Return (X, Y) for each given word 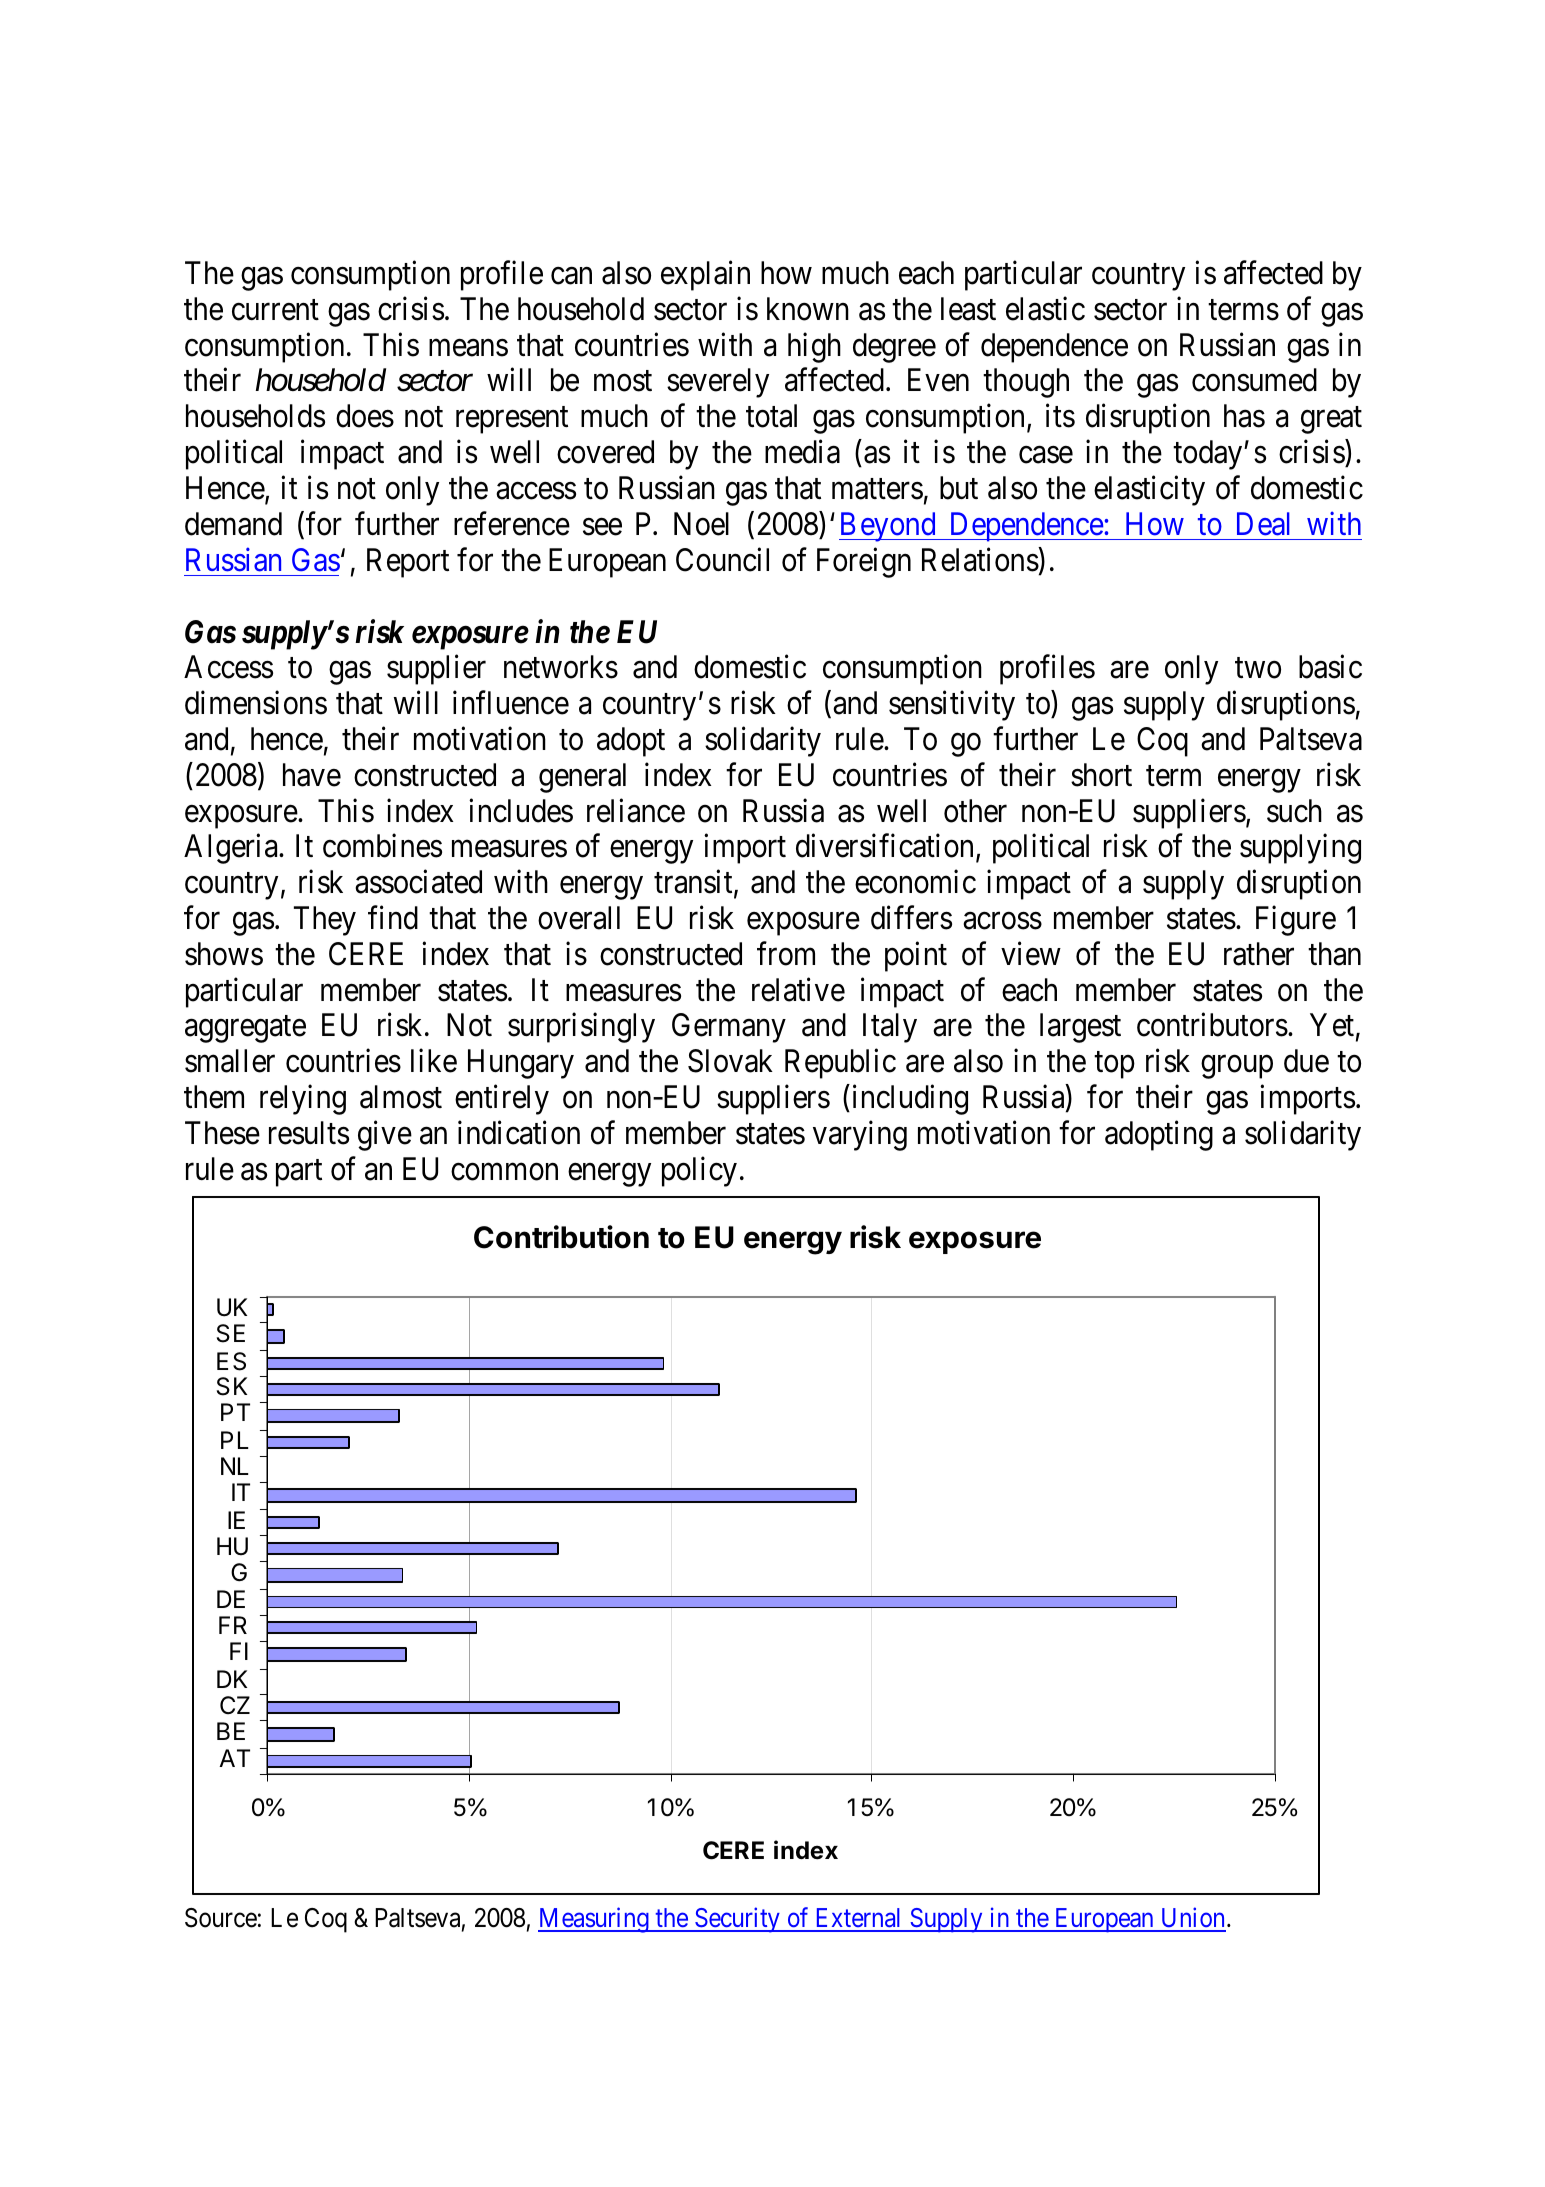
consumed (1254, 380)
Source (221, 1918)
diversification (886, 847)
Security (737, 1920)
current (275, 310)
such (1294, 811)
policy (699, 1172)
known (808, 309)
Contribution (561, 1237)
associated (418, 882)
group (1237, 1067)
